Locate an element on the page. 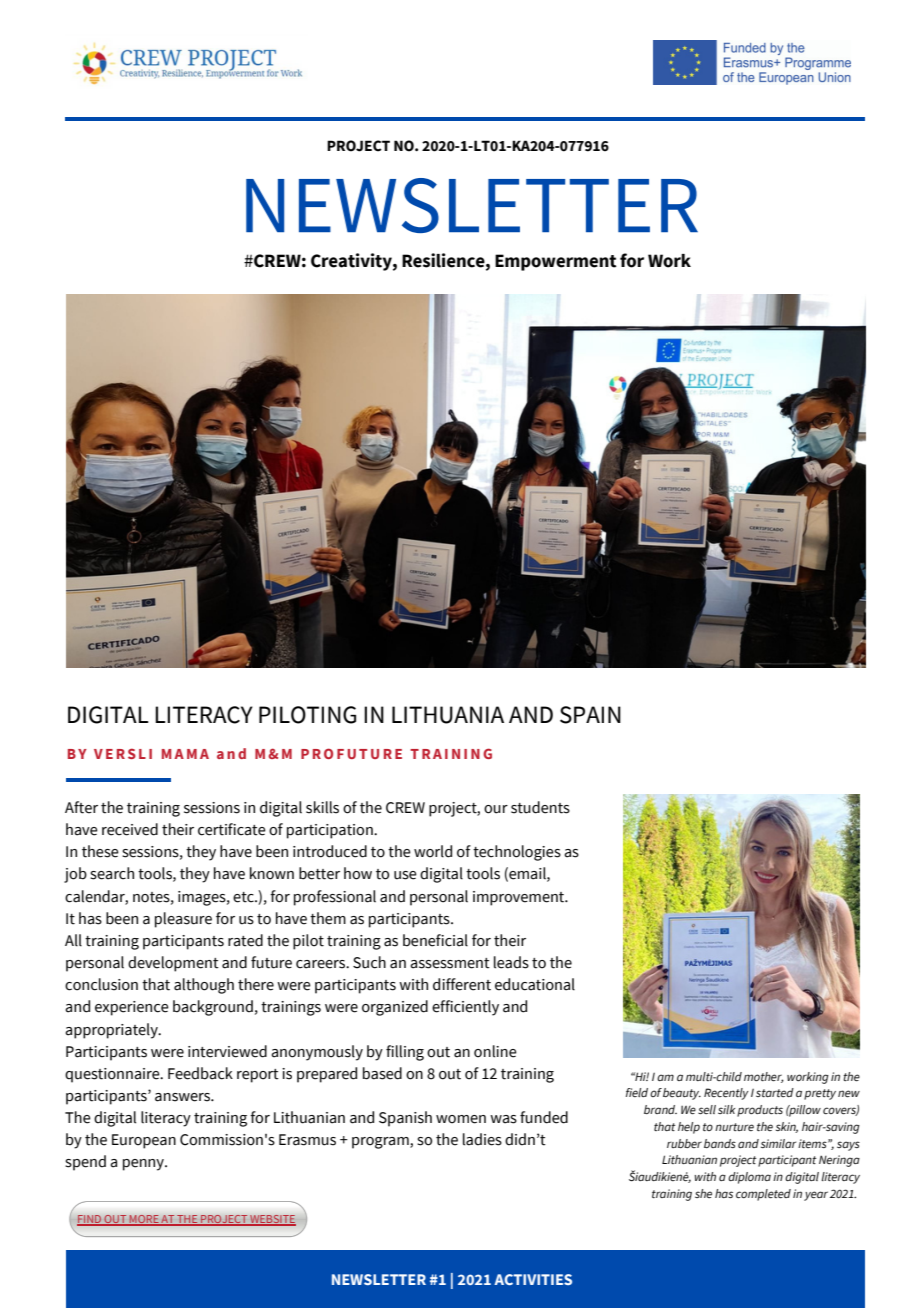  online is located at coordinates (495, 1051).
